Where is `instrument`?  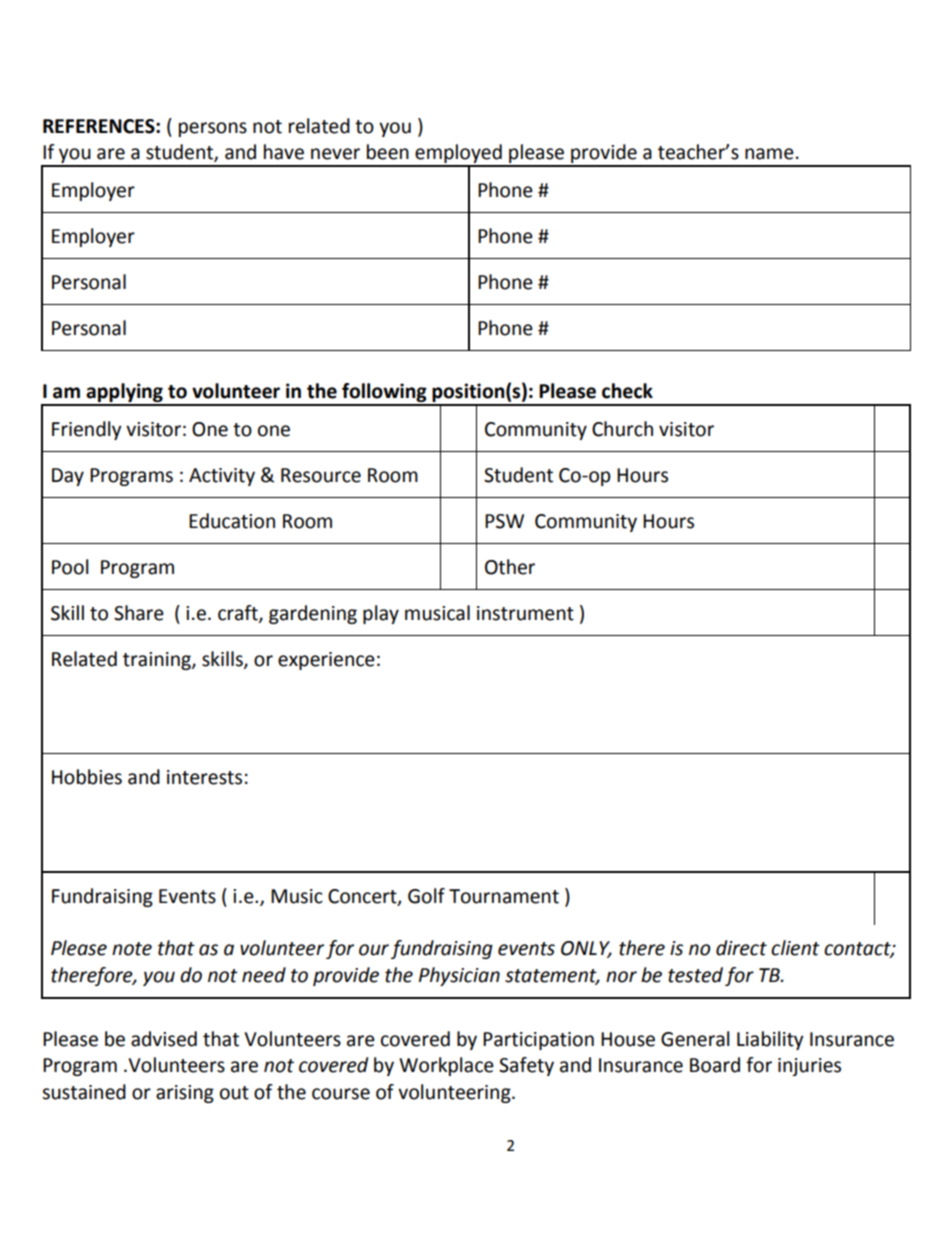
instrument is located at coordinates (525, 613).
